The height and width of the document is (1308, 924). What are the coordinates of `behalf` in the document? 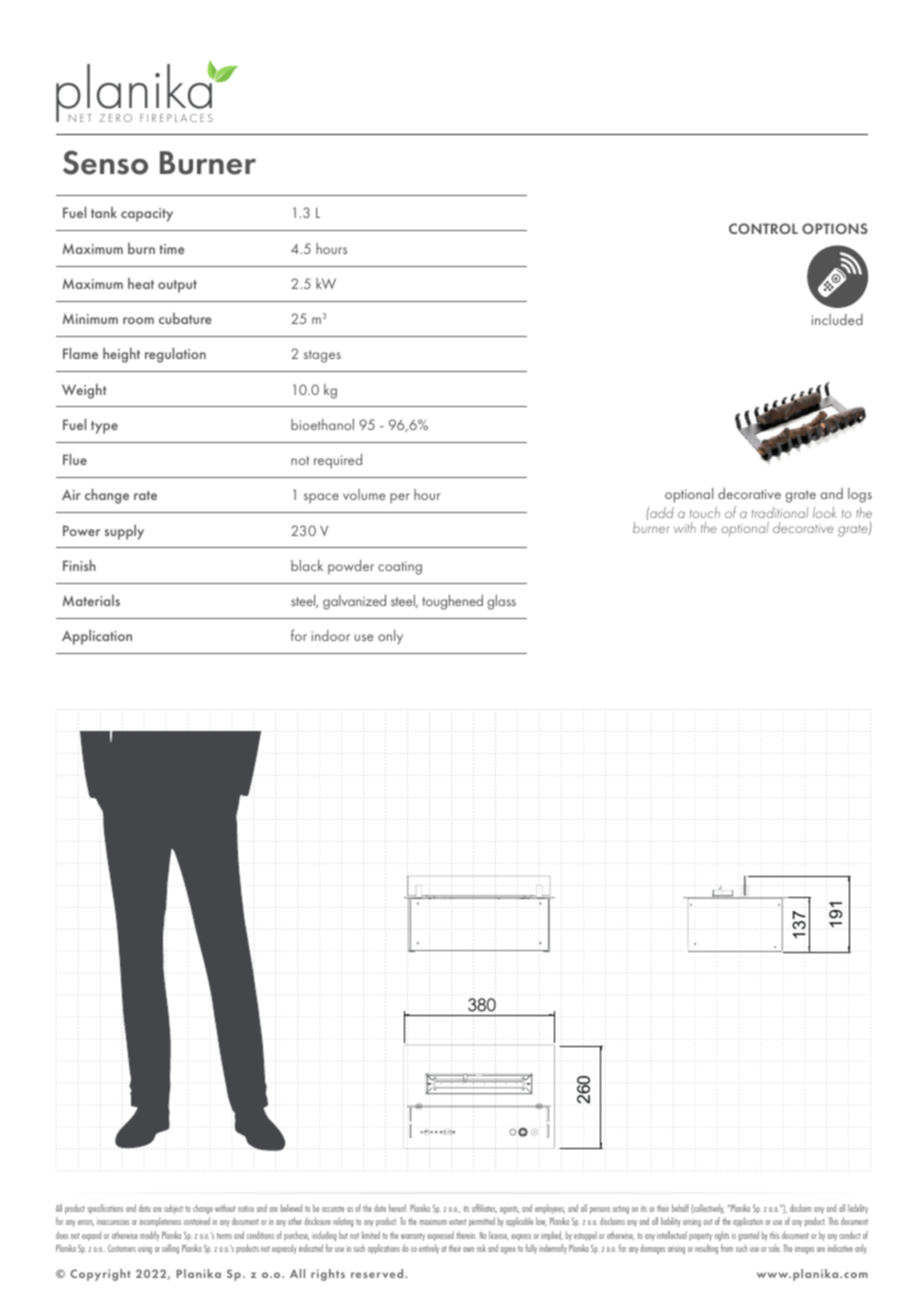 It's located at (680, 1208).
